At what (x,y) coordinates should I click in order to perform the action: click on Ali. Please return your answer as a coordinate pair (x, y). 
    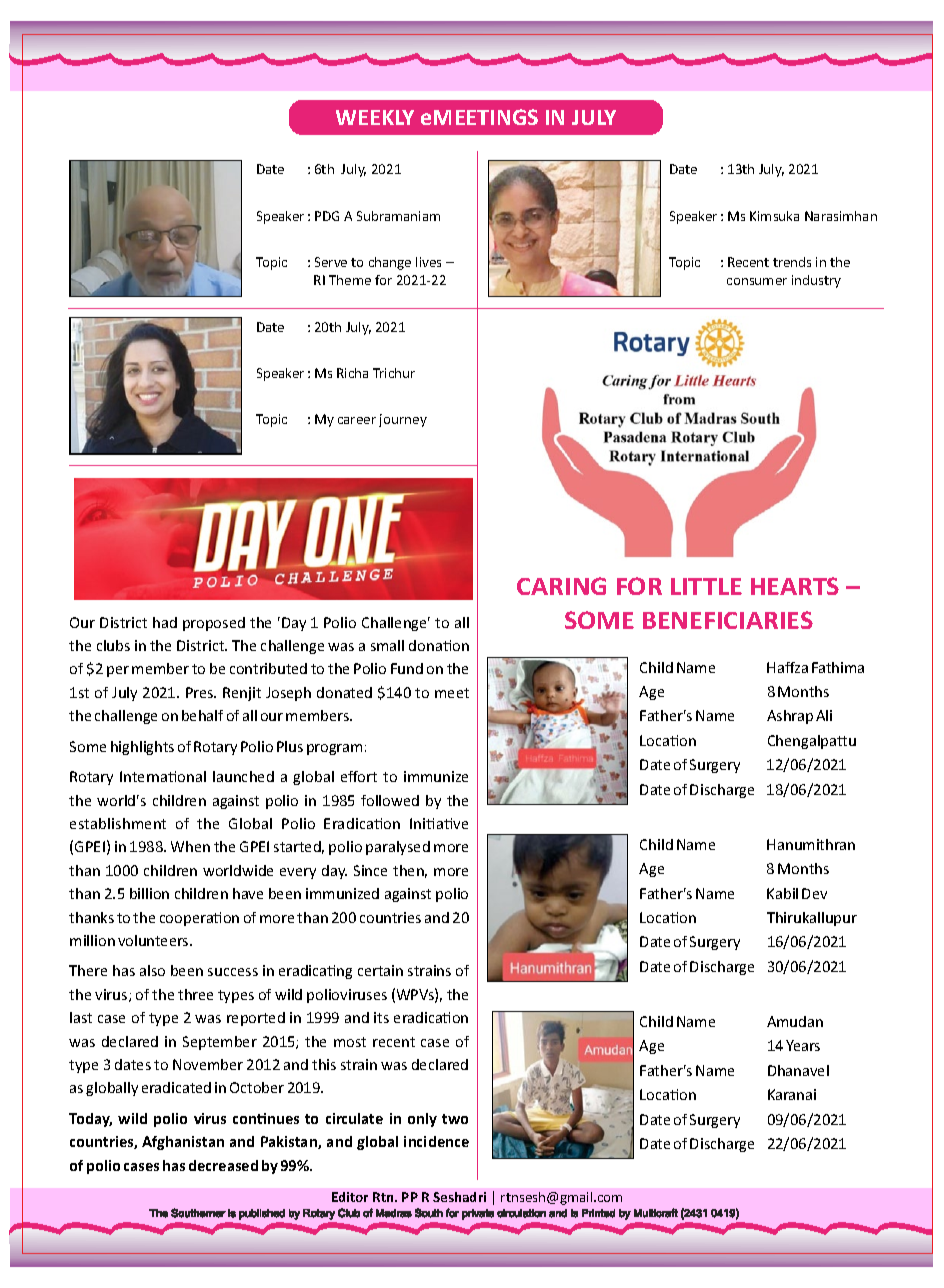
    Looking at the image, I should click on (824, 715).
